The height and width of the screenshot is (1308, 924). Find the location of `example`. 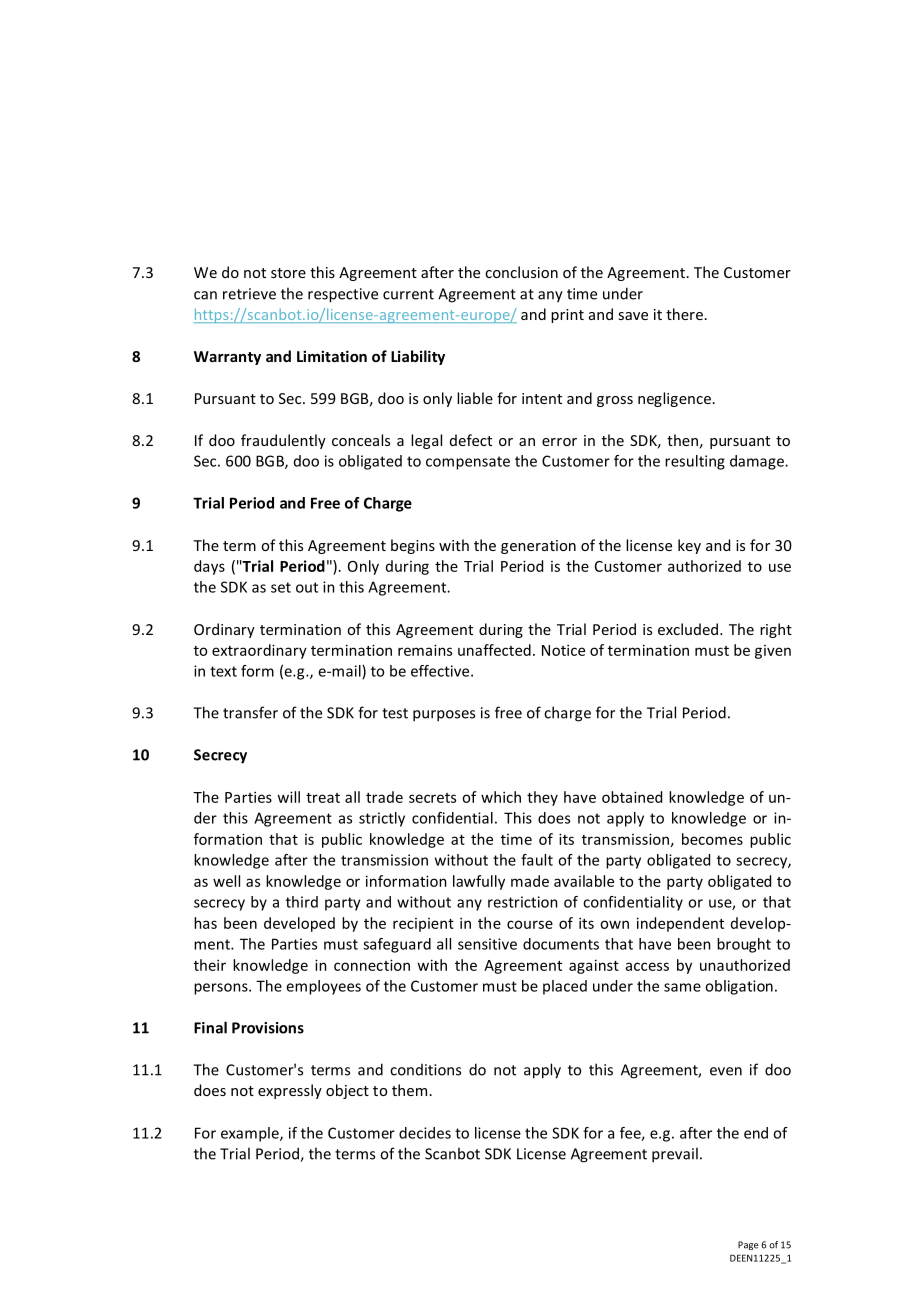

example is located at coordinates (251, 1134).
